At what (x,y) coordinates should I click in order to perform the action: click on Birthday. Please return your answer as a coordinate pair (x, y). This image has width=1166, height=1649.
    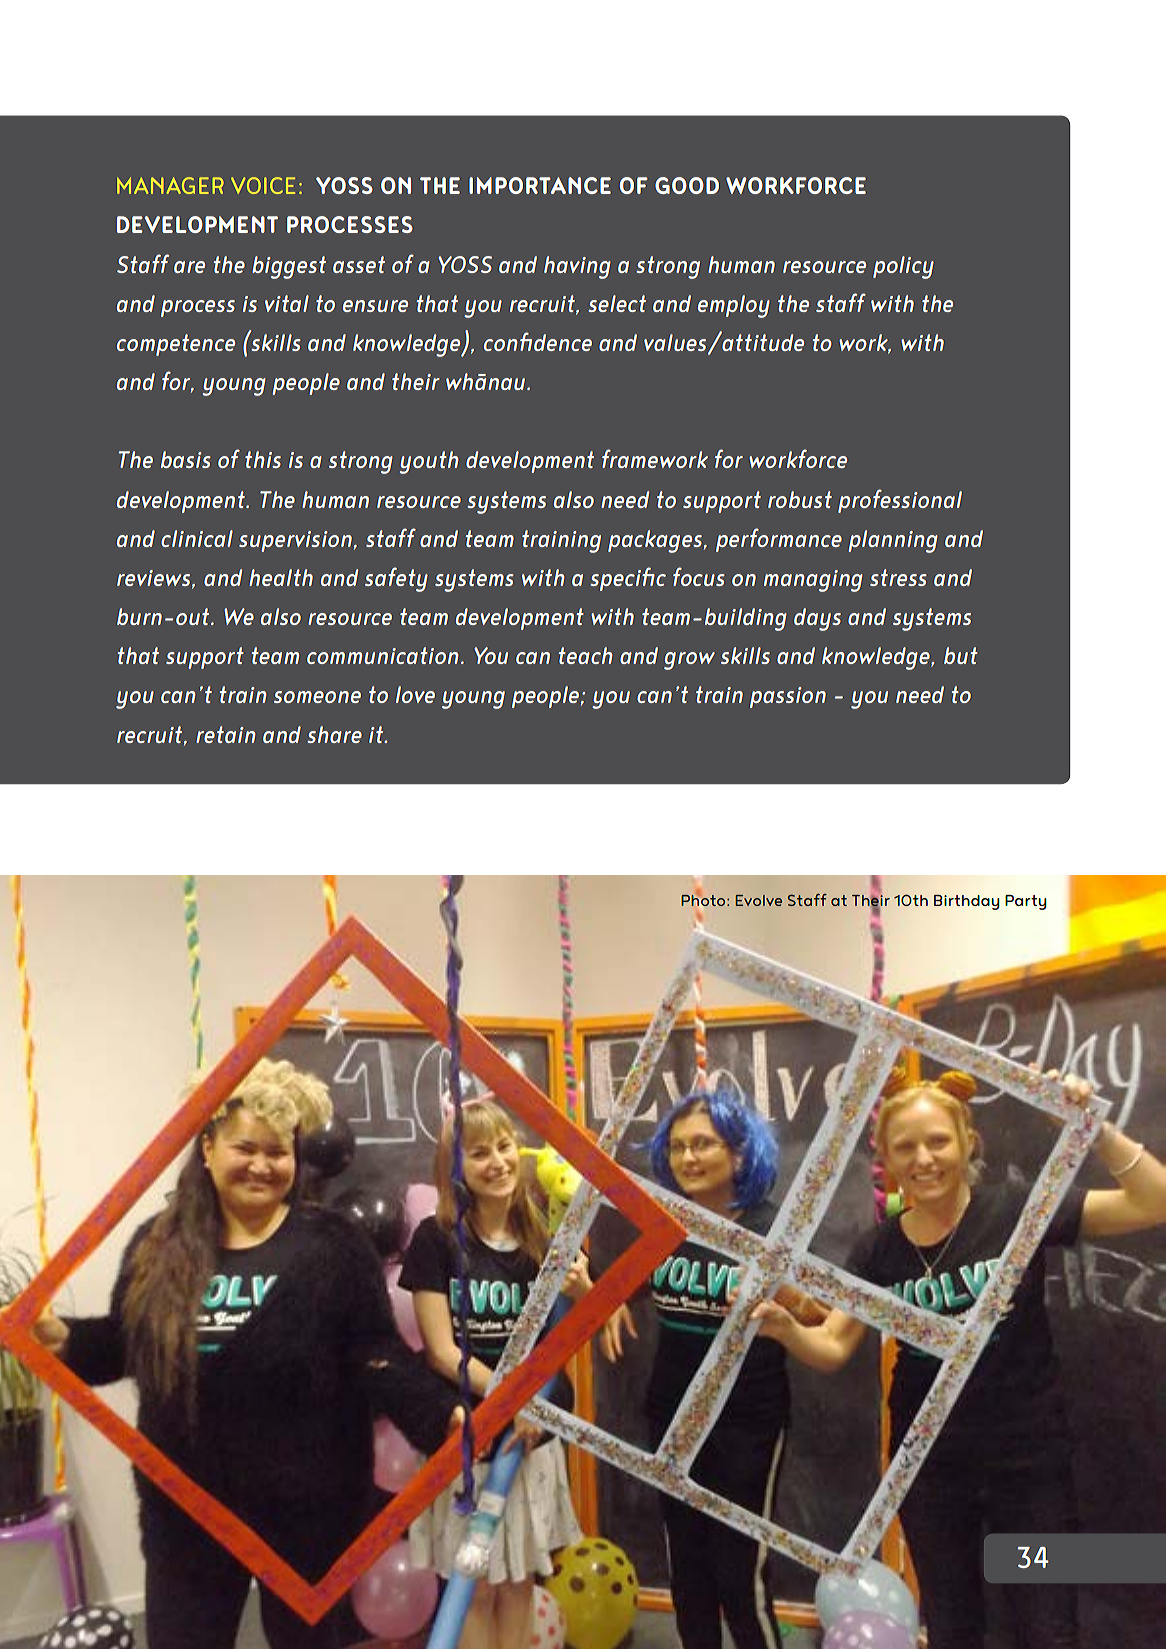
    Looking at the image, I should click on (967, 902).
